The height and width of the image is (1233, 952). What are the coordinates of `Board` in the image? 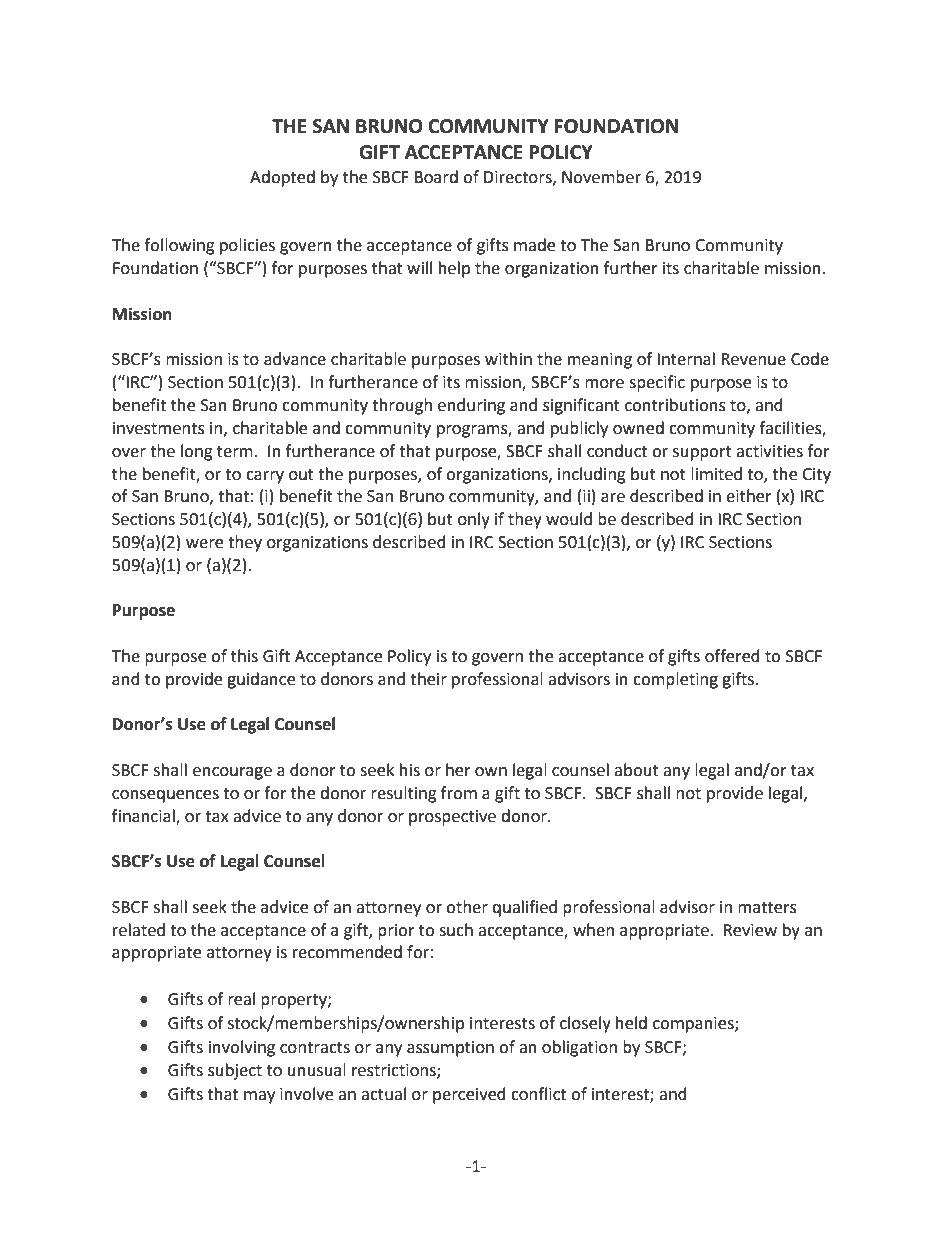 It's located at (436, 177).
